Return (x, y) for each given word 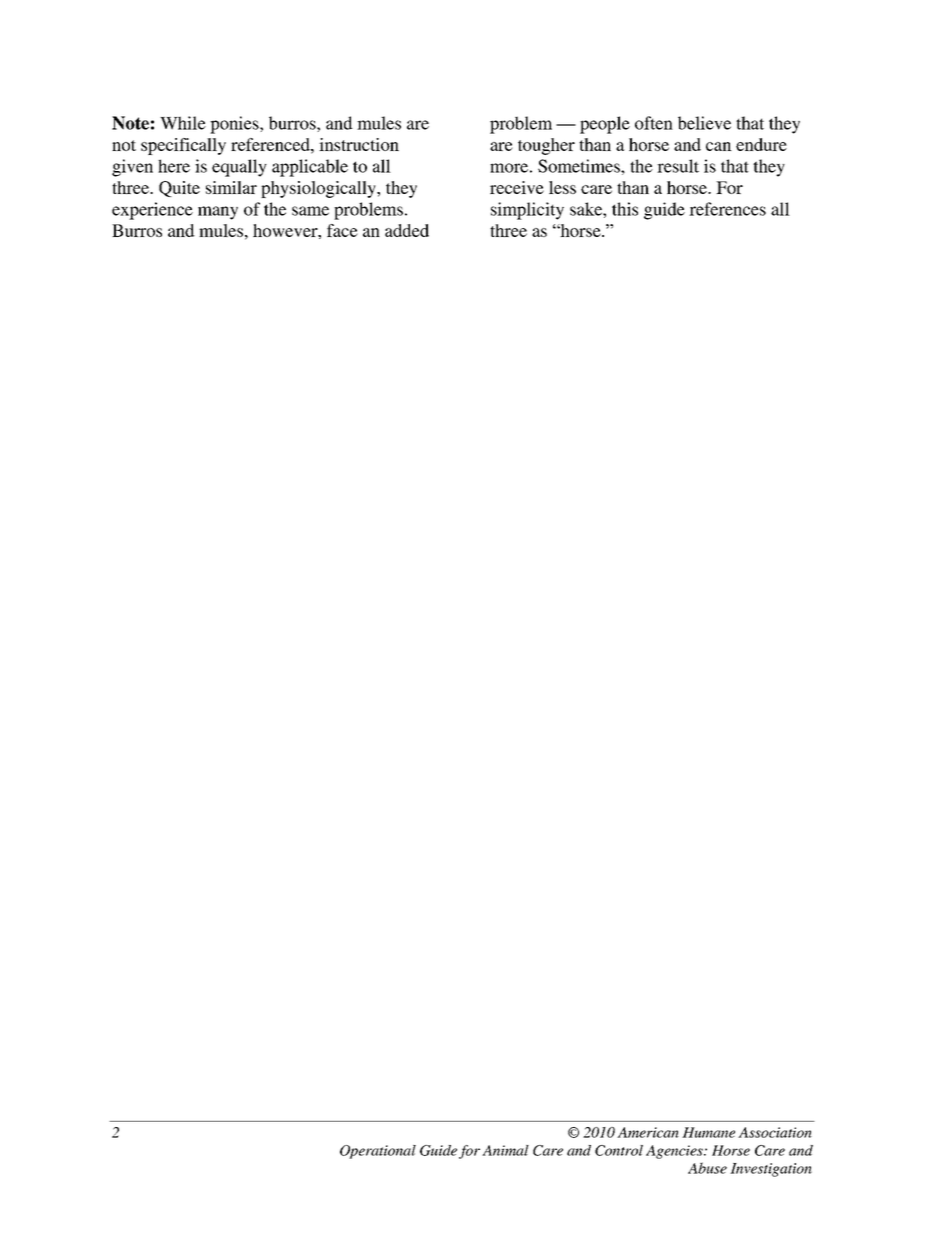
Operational (378, 1152)
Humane (708, 1132)
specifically (183, 146)
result (678, 166)
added (407, 230)
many (218, 213)
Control (619, 1150)
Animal (505, 1150)
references (727, 209)
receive (517, 187)
